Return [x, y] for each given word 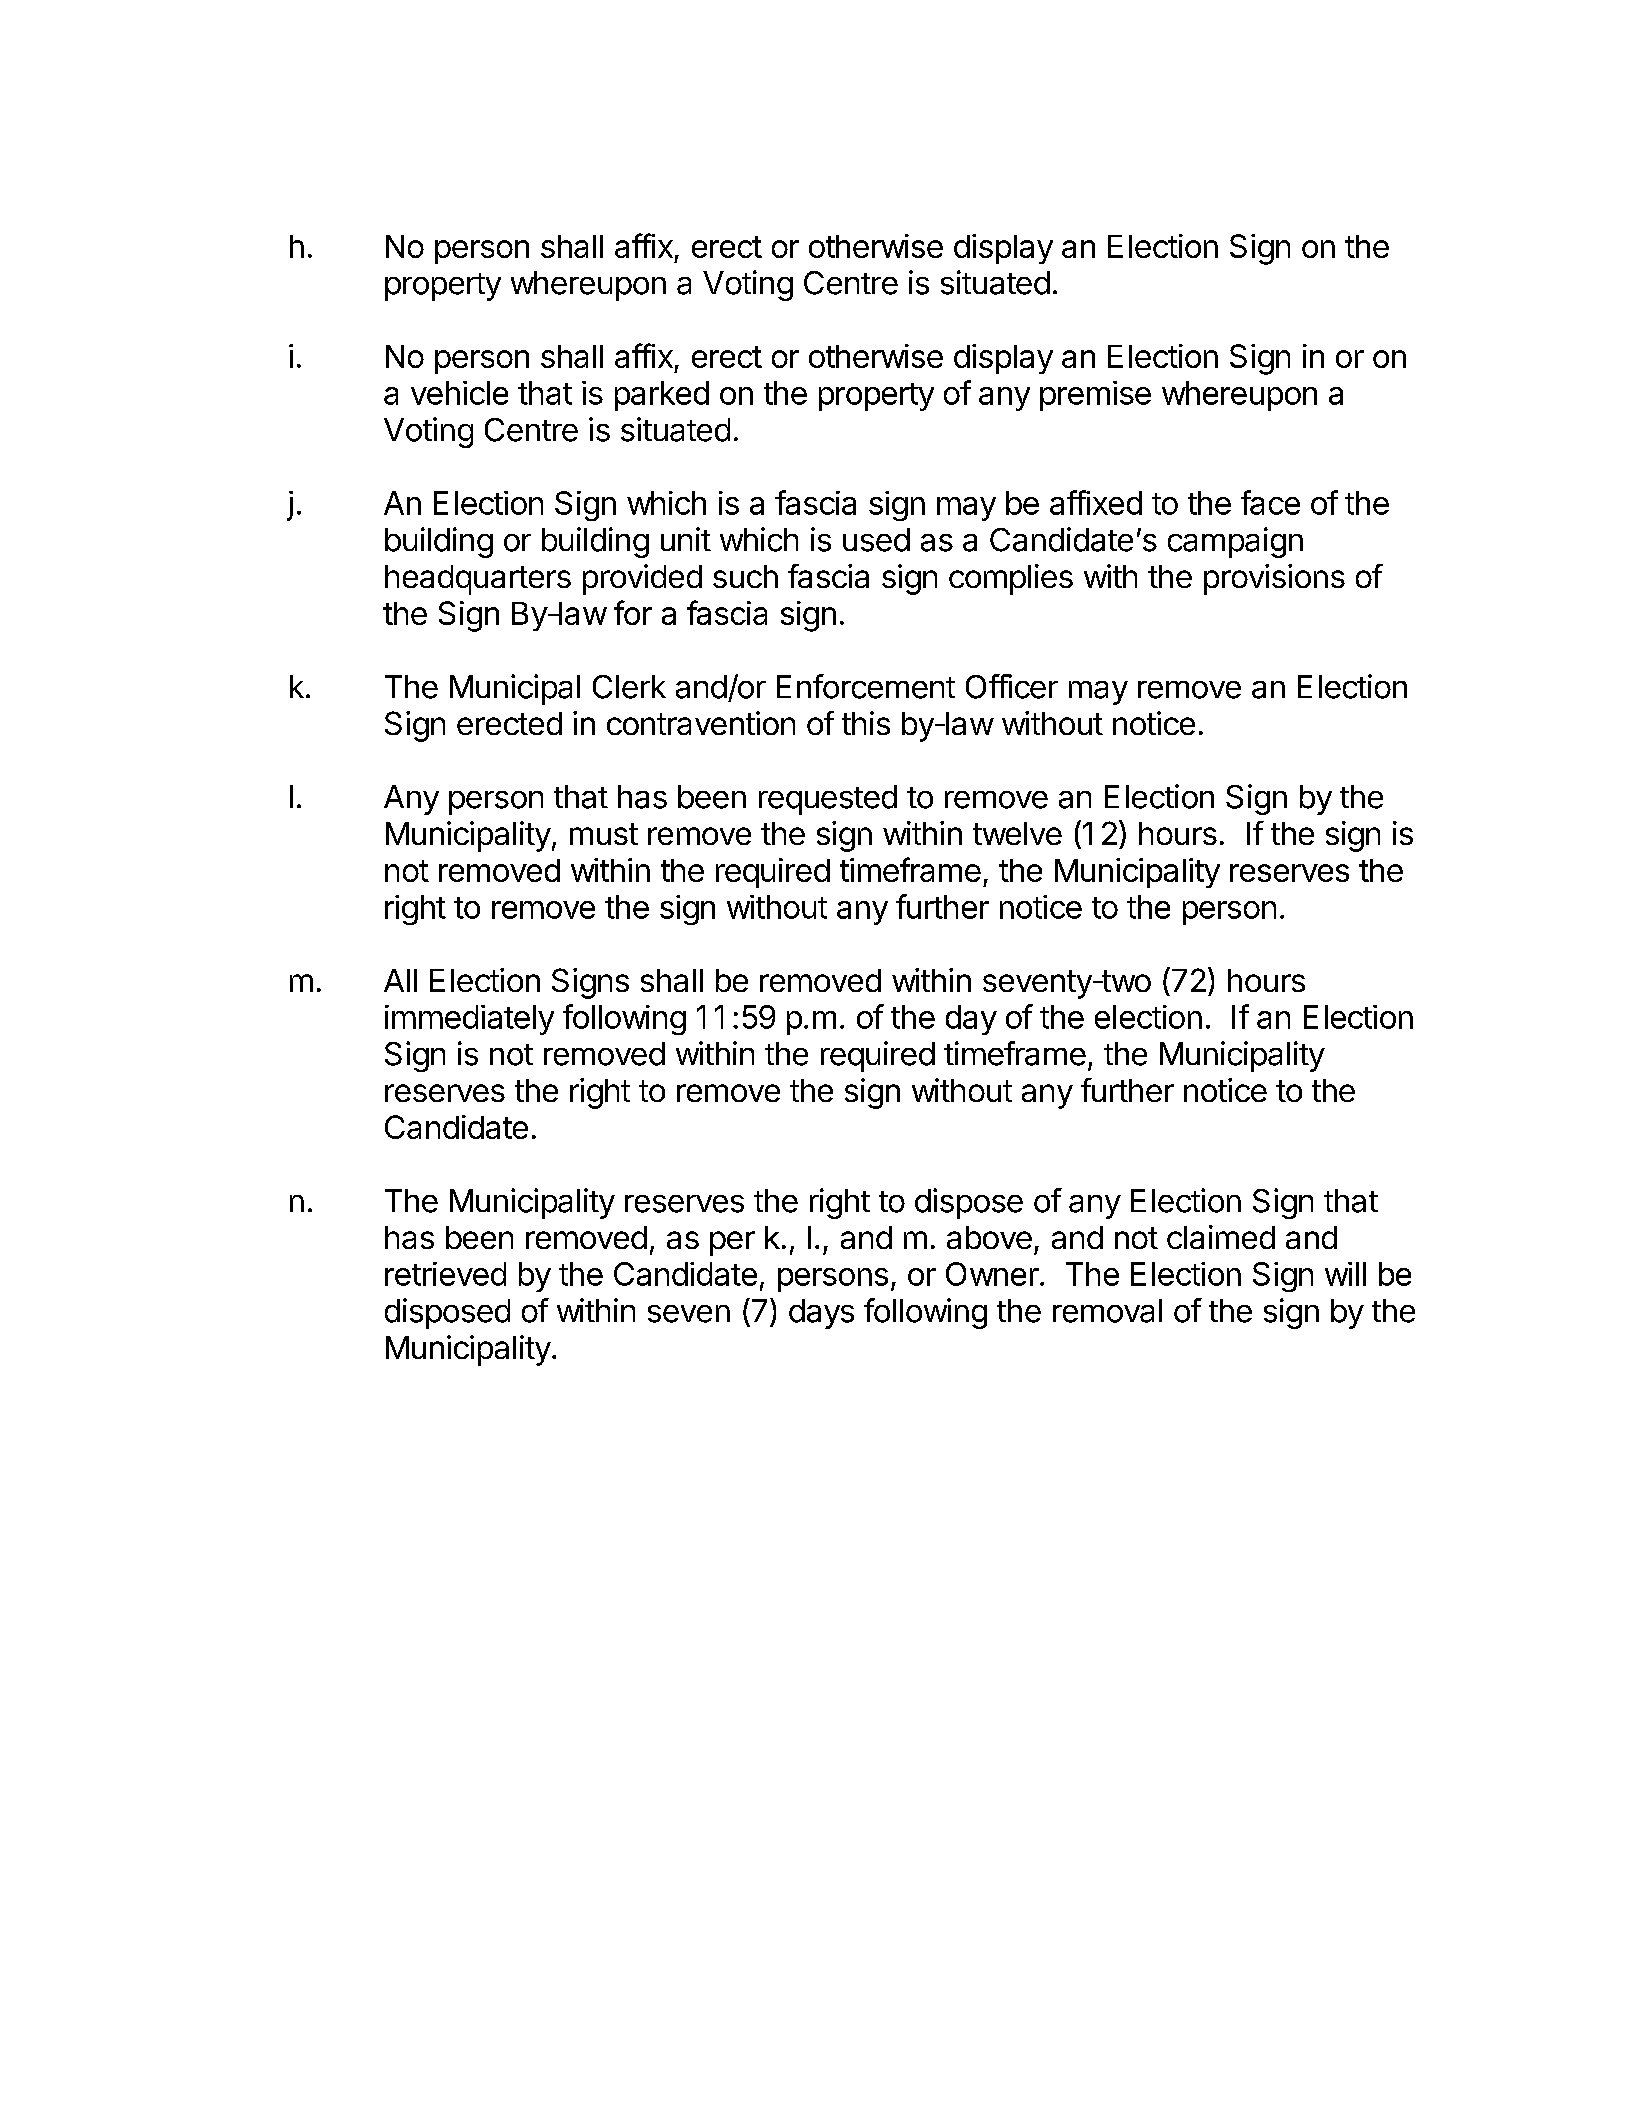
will [1345, 1274]
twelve [1017, 833]
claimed [1221, 1237]
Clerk [629, 687]
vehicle [459, 393]
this [866, 723]
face [1270, 502]
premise [1095, 396]
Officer [1012, 686]
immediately [469, 1020]
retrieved [445, 1274]
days [821, 1314]
